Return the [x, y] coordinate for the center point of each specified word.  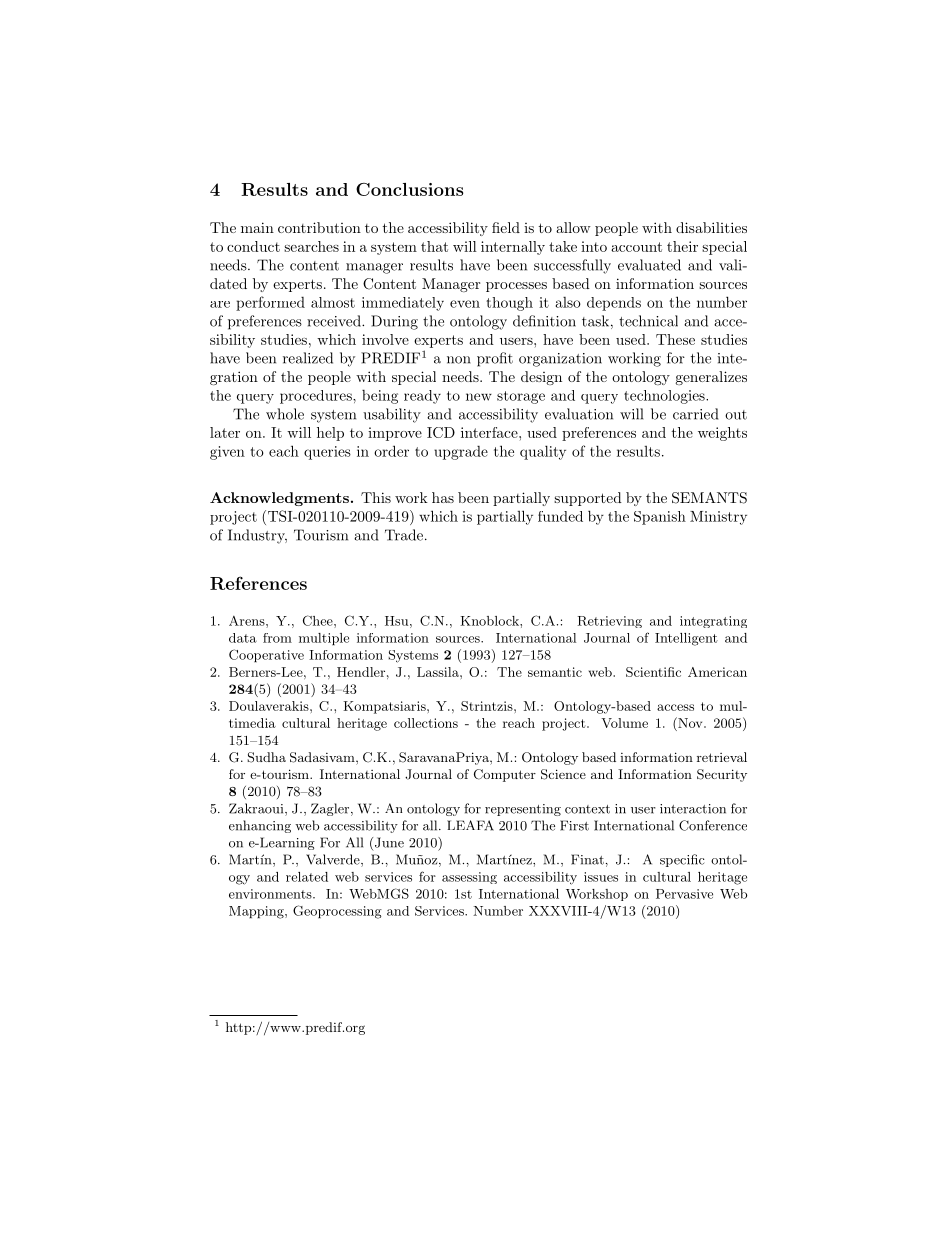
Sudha [266, 757]
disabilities [711, 227]
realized [308, 358]
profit [495, 359]
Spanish [660, 518]
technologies [665, 397]
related [307, 877]
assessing [469, 878]
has [443, 497]
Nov [690, 722]
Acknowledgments [279, 499]
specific [682, 860]
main [257, 227]
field [506, 227]
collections [426, 723]
